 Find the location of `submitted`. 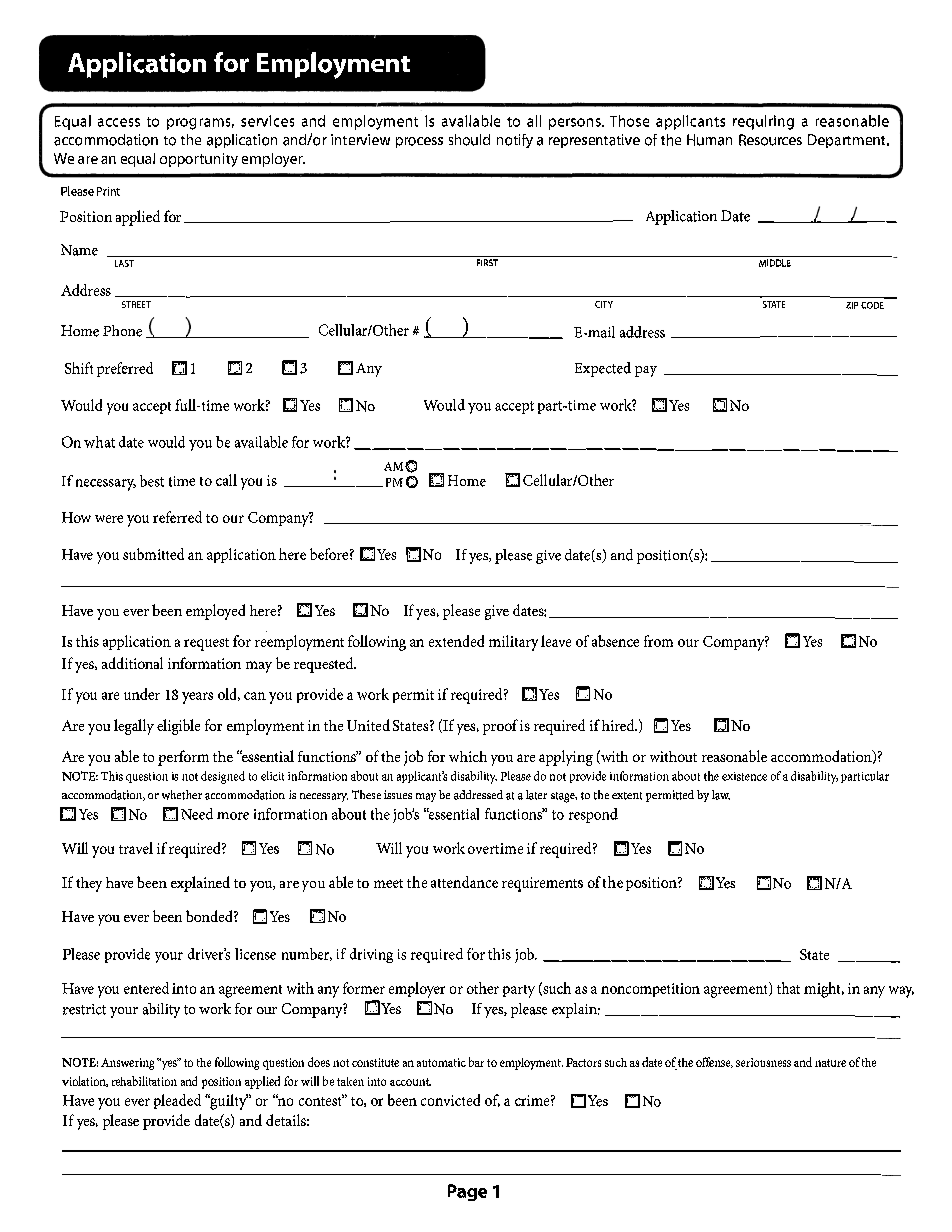

submitted is located at coordinates (153, 554).
